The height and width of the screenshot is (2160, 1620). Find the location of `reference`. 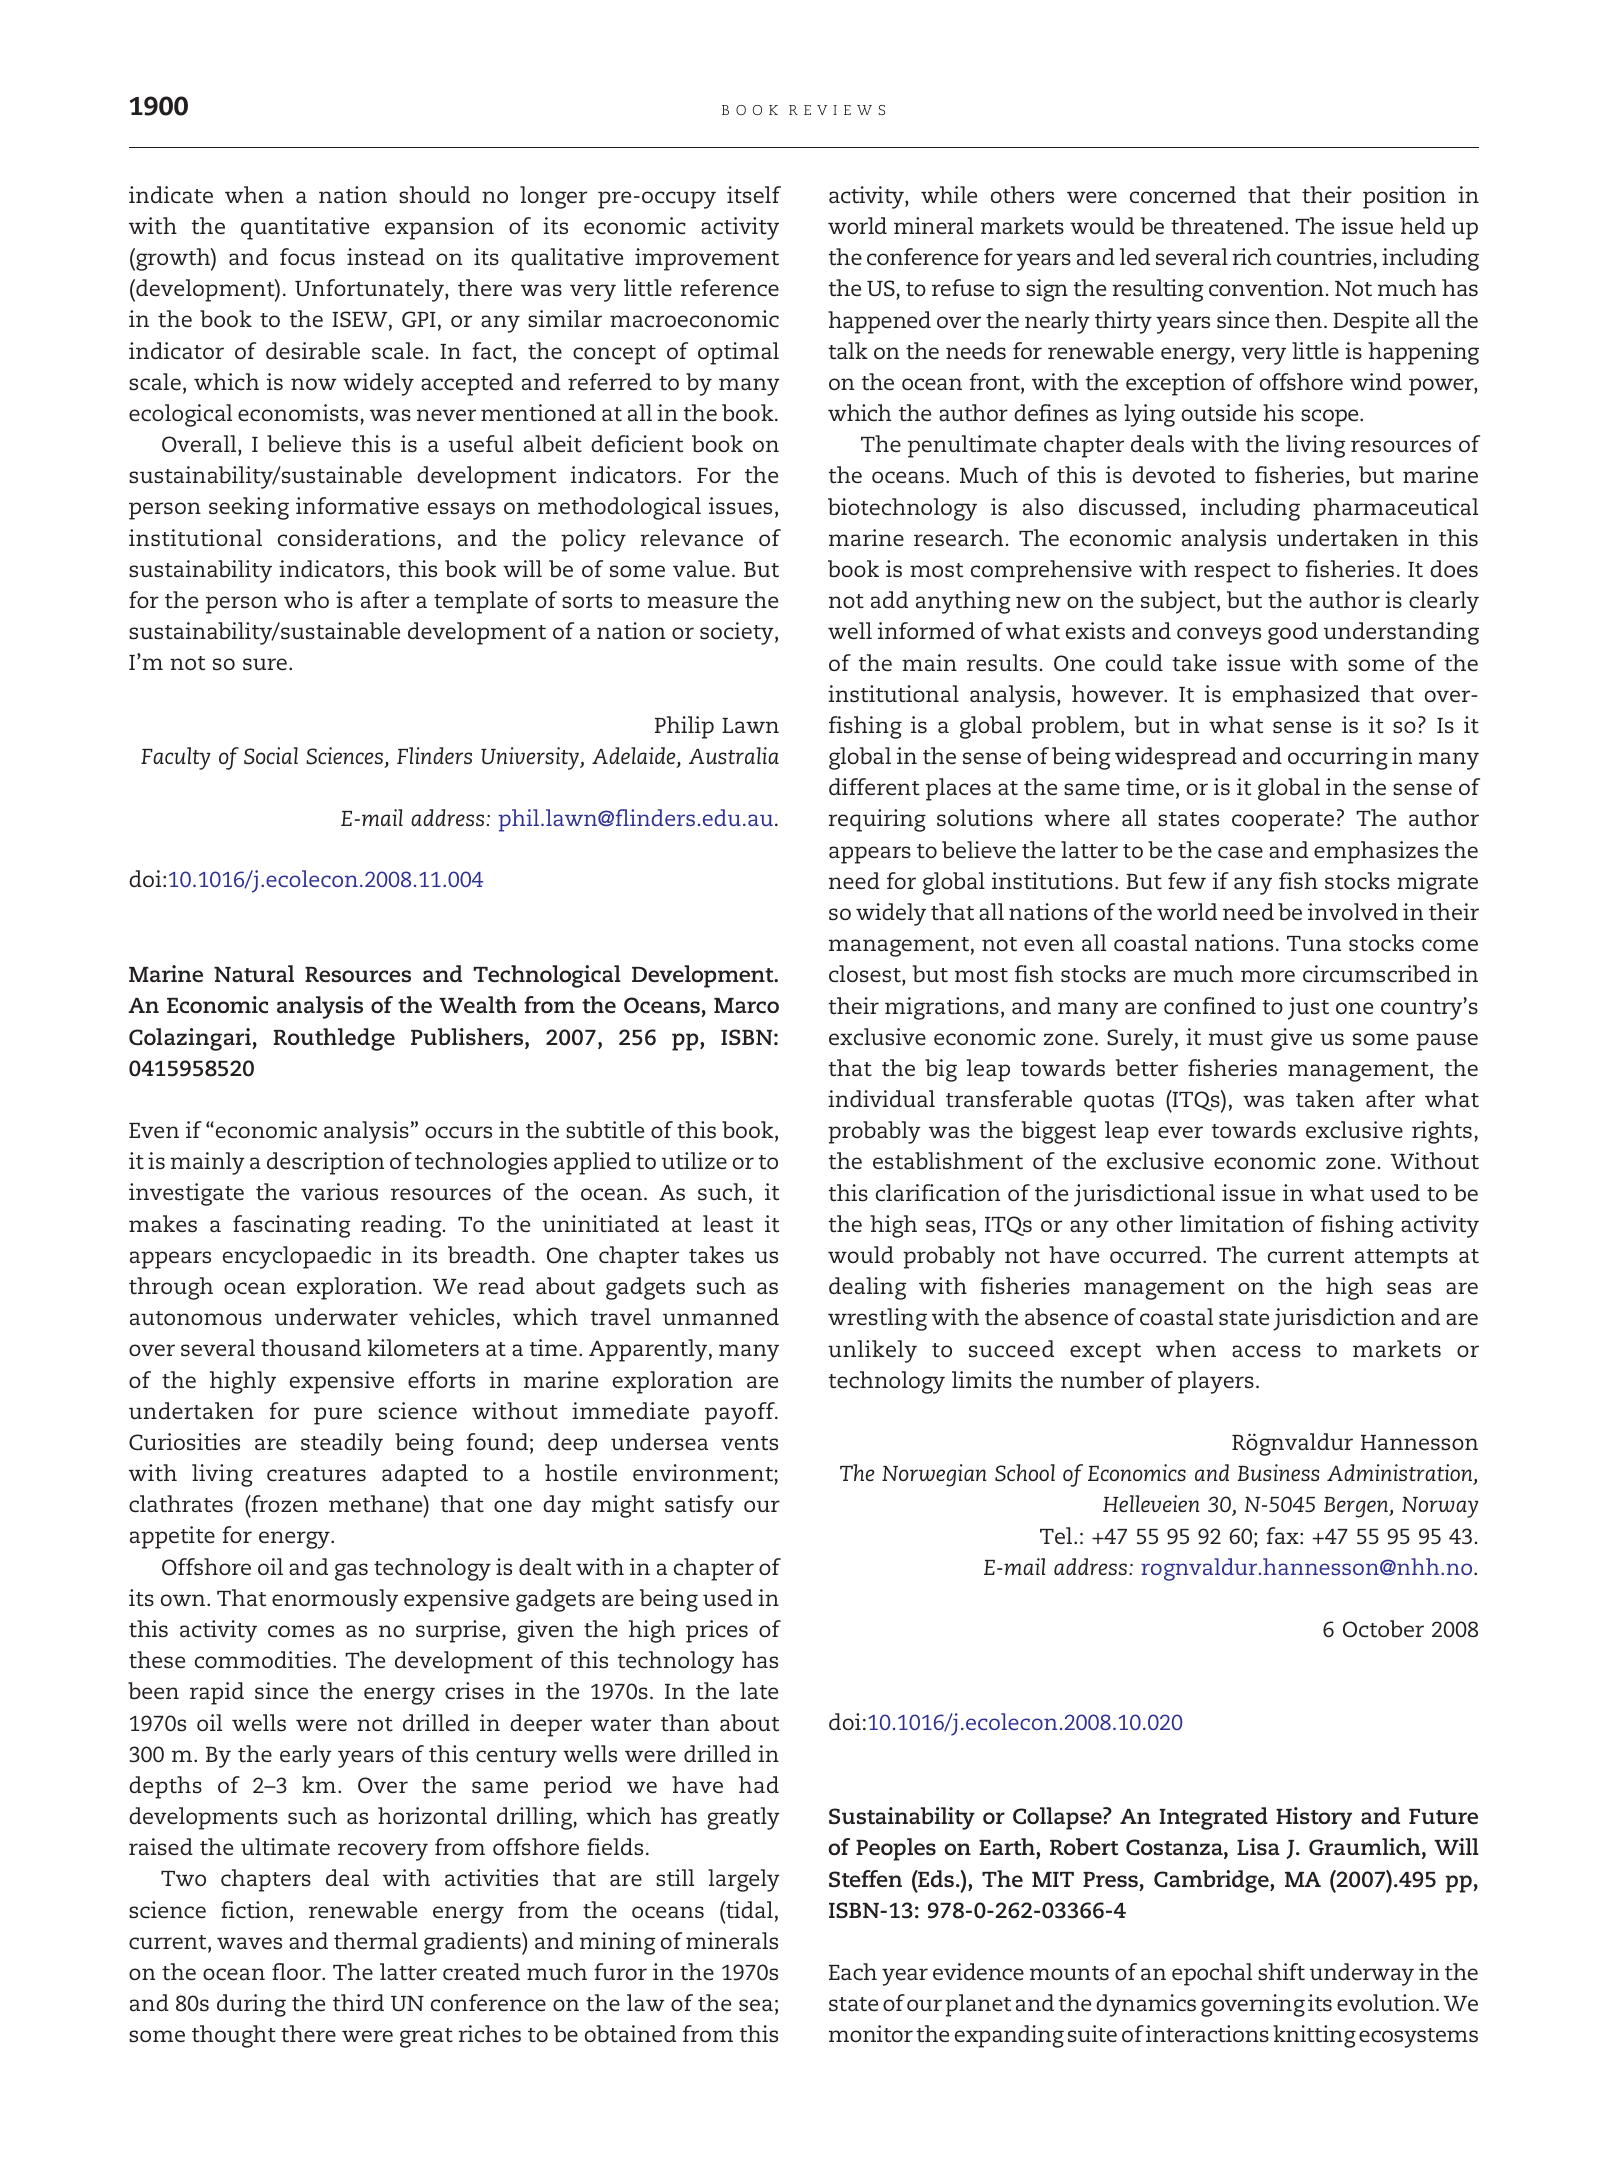

reference is located at coordinates (730, 288).
